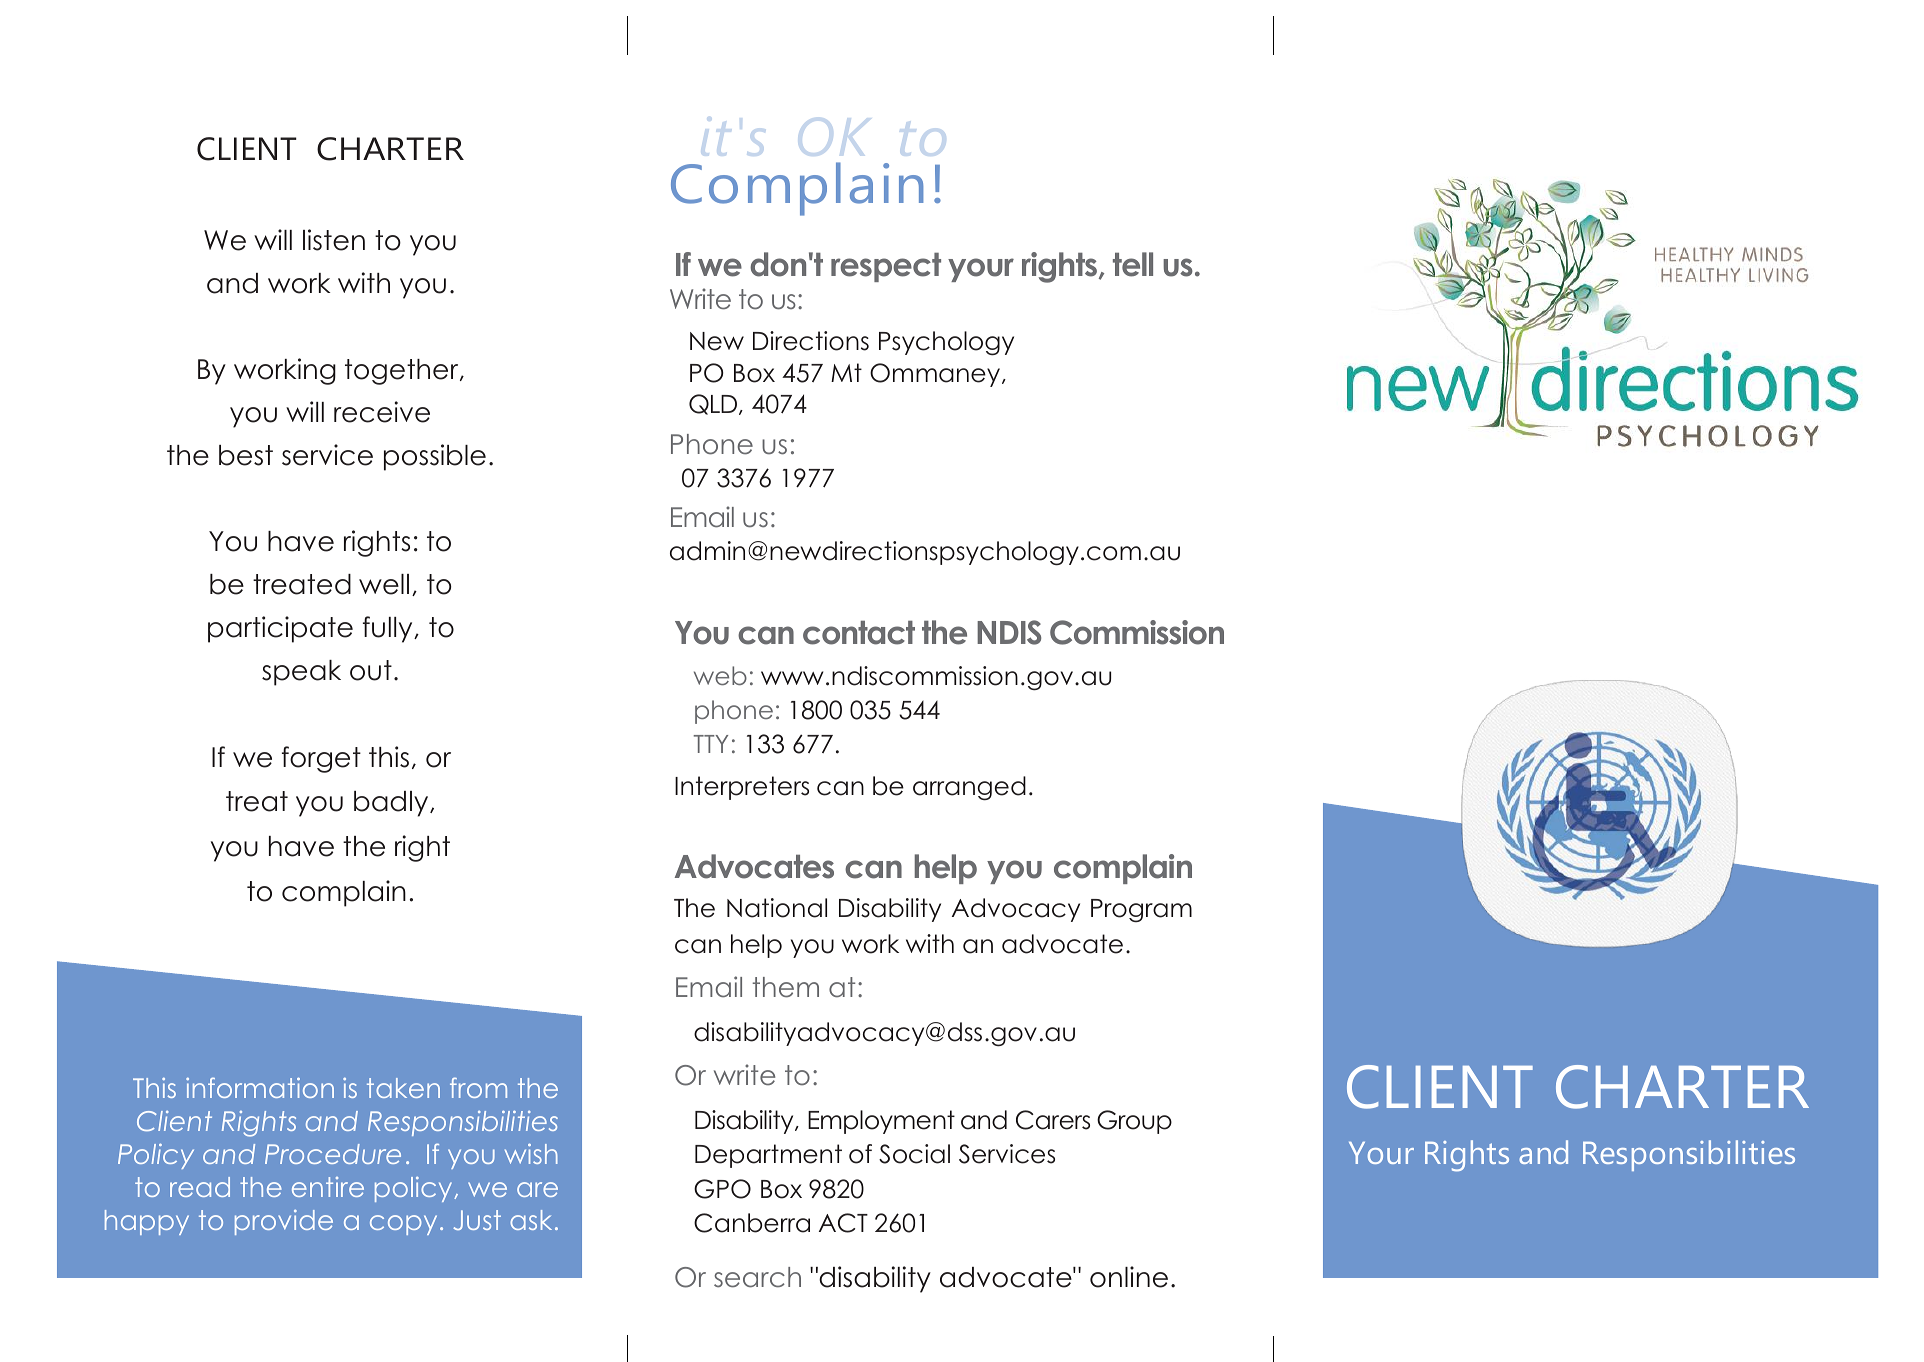  Describe the element at coordinates (710, 744) in the screenshot. I see `TTY` at that location.
